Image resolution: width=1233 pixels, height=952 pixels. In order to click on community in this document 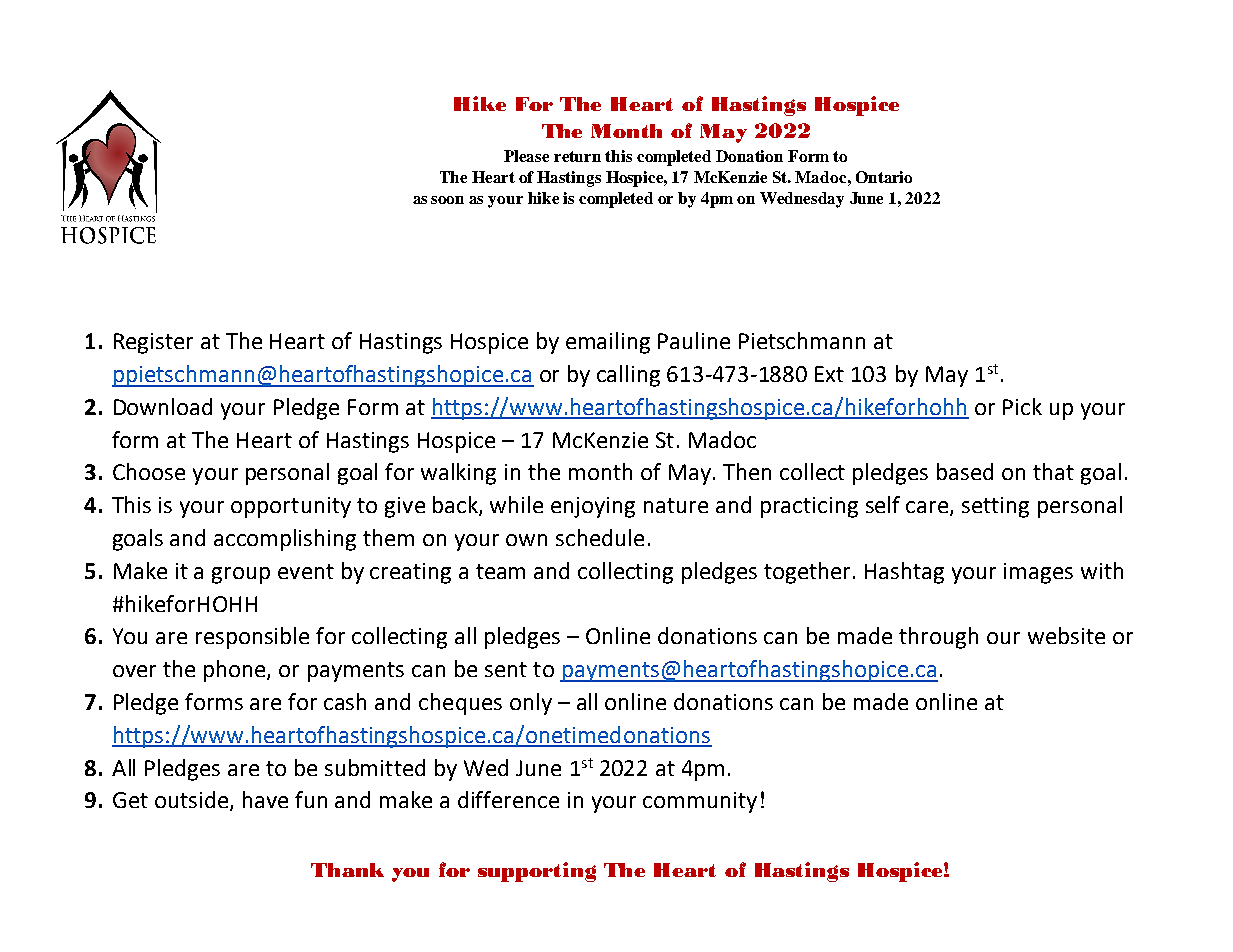, I will do `click(700, 802)`.
